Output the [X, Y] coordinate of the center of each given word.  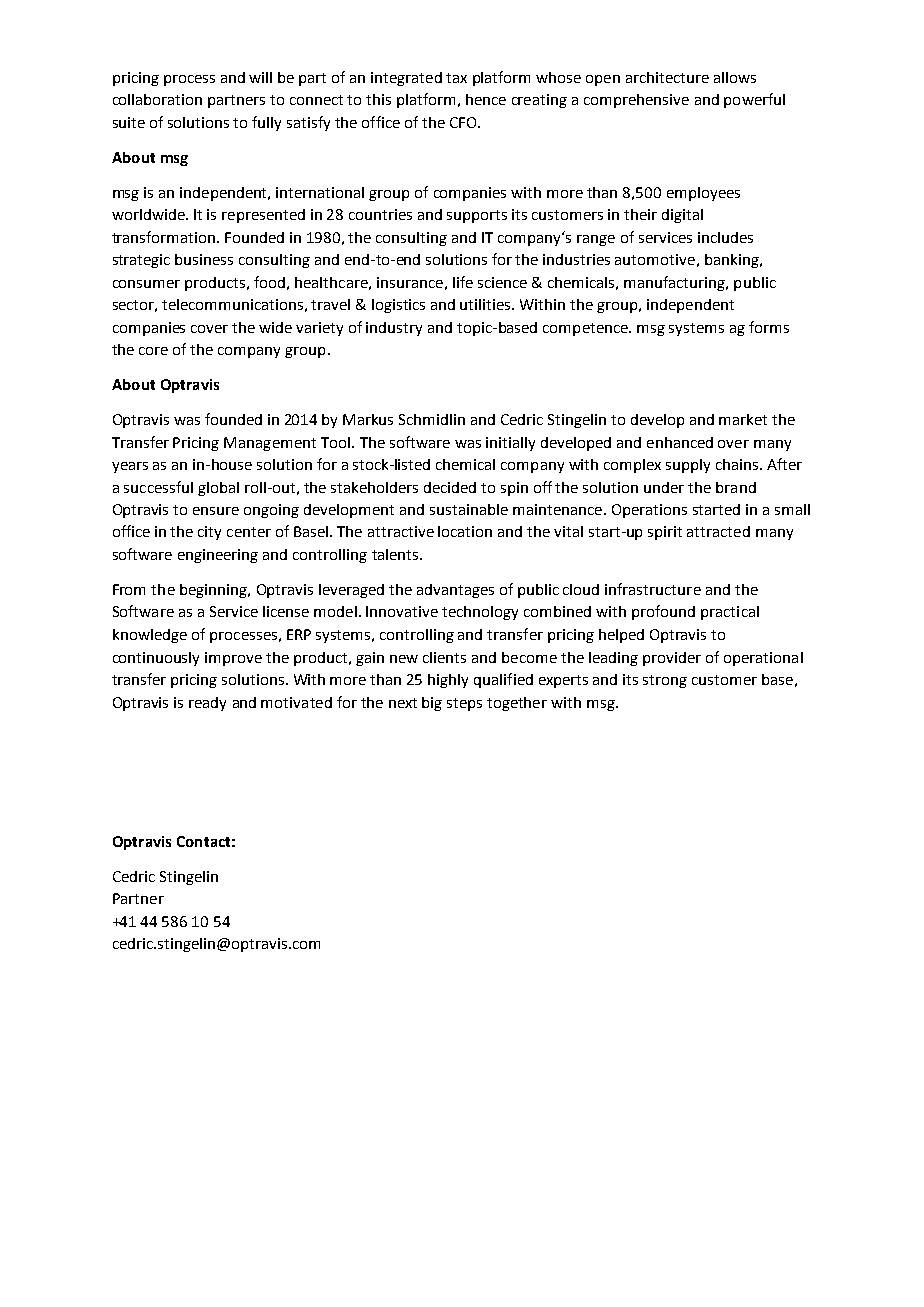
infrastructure [653, 589]
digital [682, 216]
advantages [455, 591]
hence [486, 99]
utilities [486, 304]
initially [510, 444]
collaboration [157, 99]
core [153, 351]
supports [477, 216]
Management [270, 444]
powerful [754, 100]
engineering [218, 556]
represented [263, 216]
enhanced [680, 442]
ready [207, 704]
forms [769, 327]
